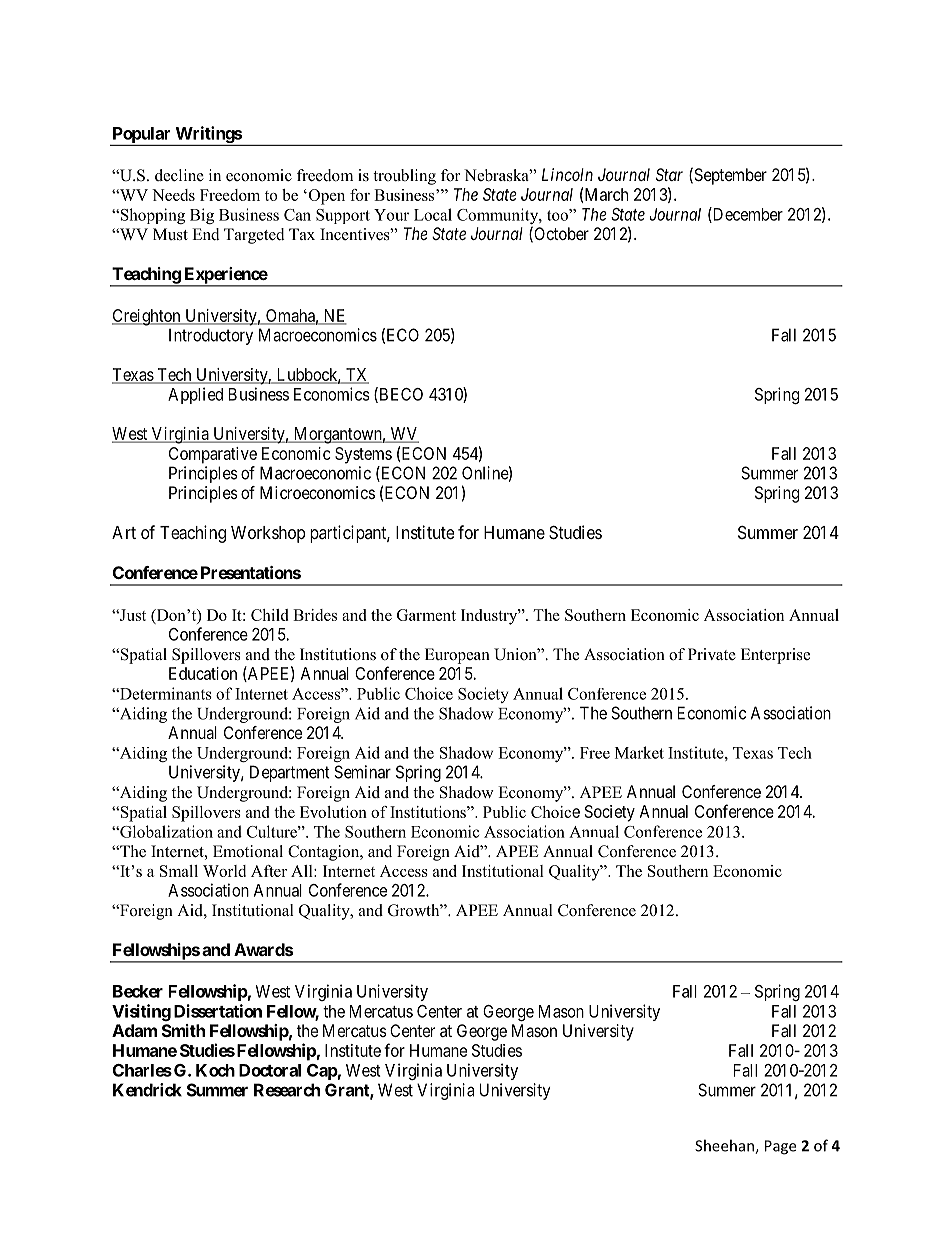  What do you see at coordinates (287, 1090) in the document?
I see `Research` at bounding box center [287, 1090].
